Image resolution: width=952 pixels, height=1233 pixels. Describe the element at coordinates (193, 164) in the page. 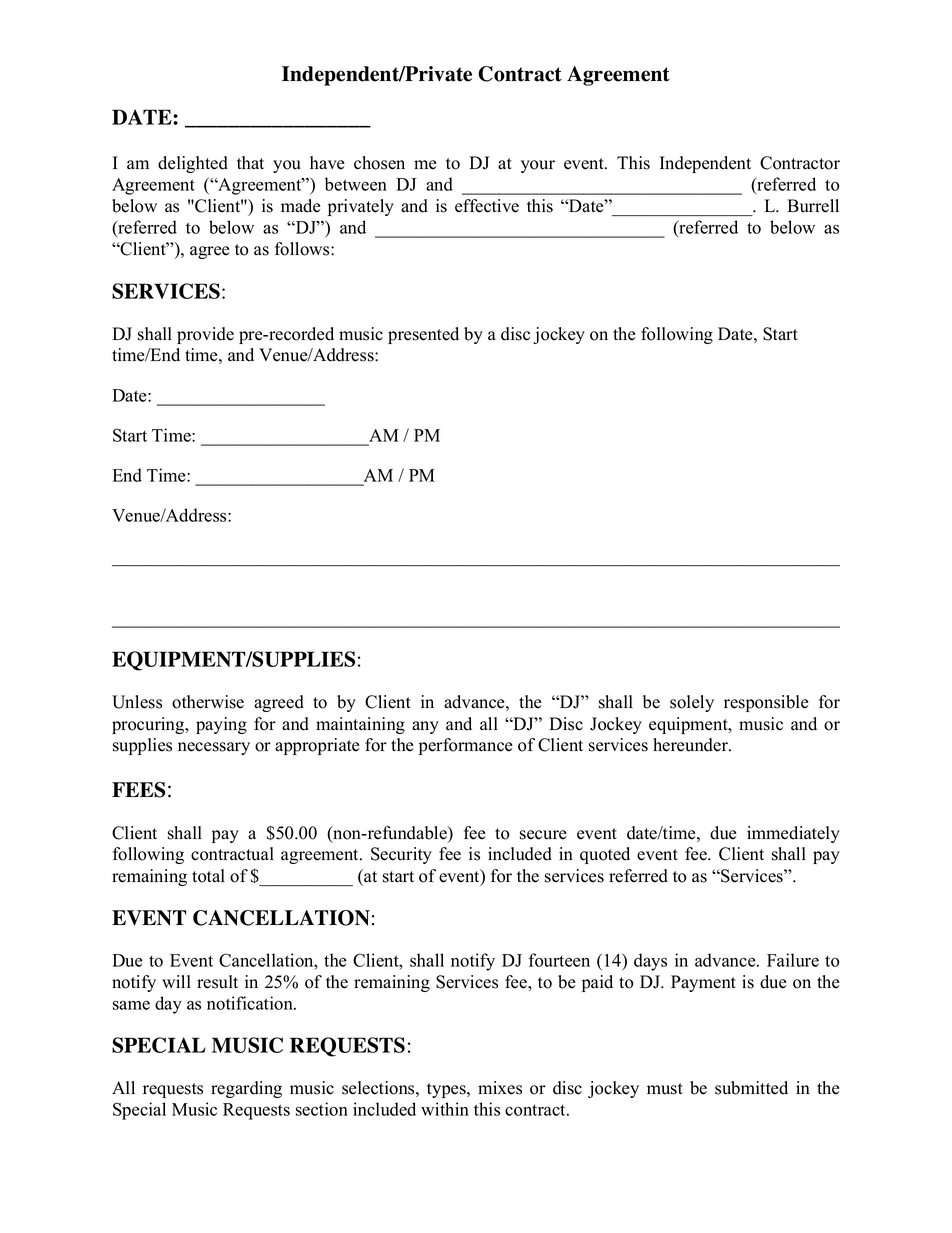

I see `delighted` at that location.
